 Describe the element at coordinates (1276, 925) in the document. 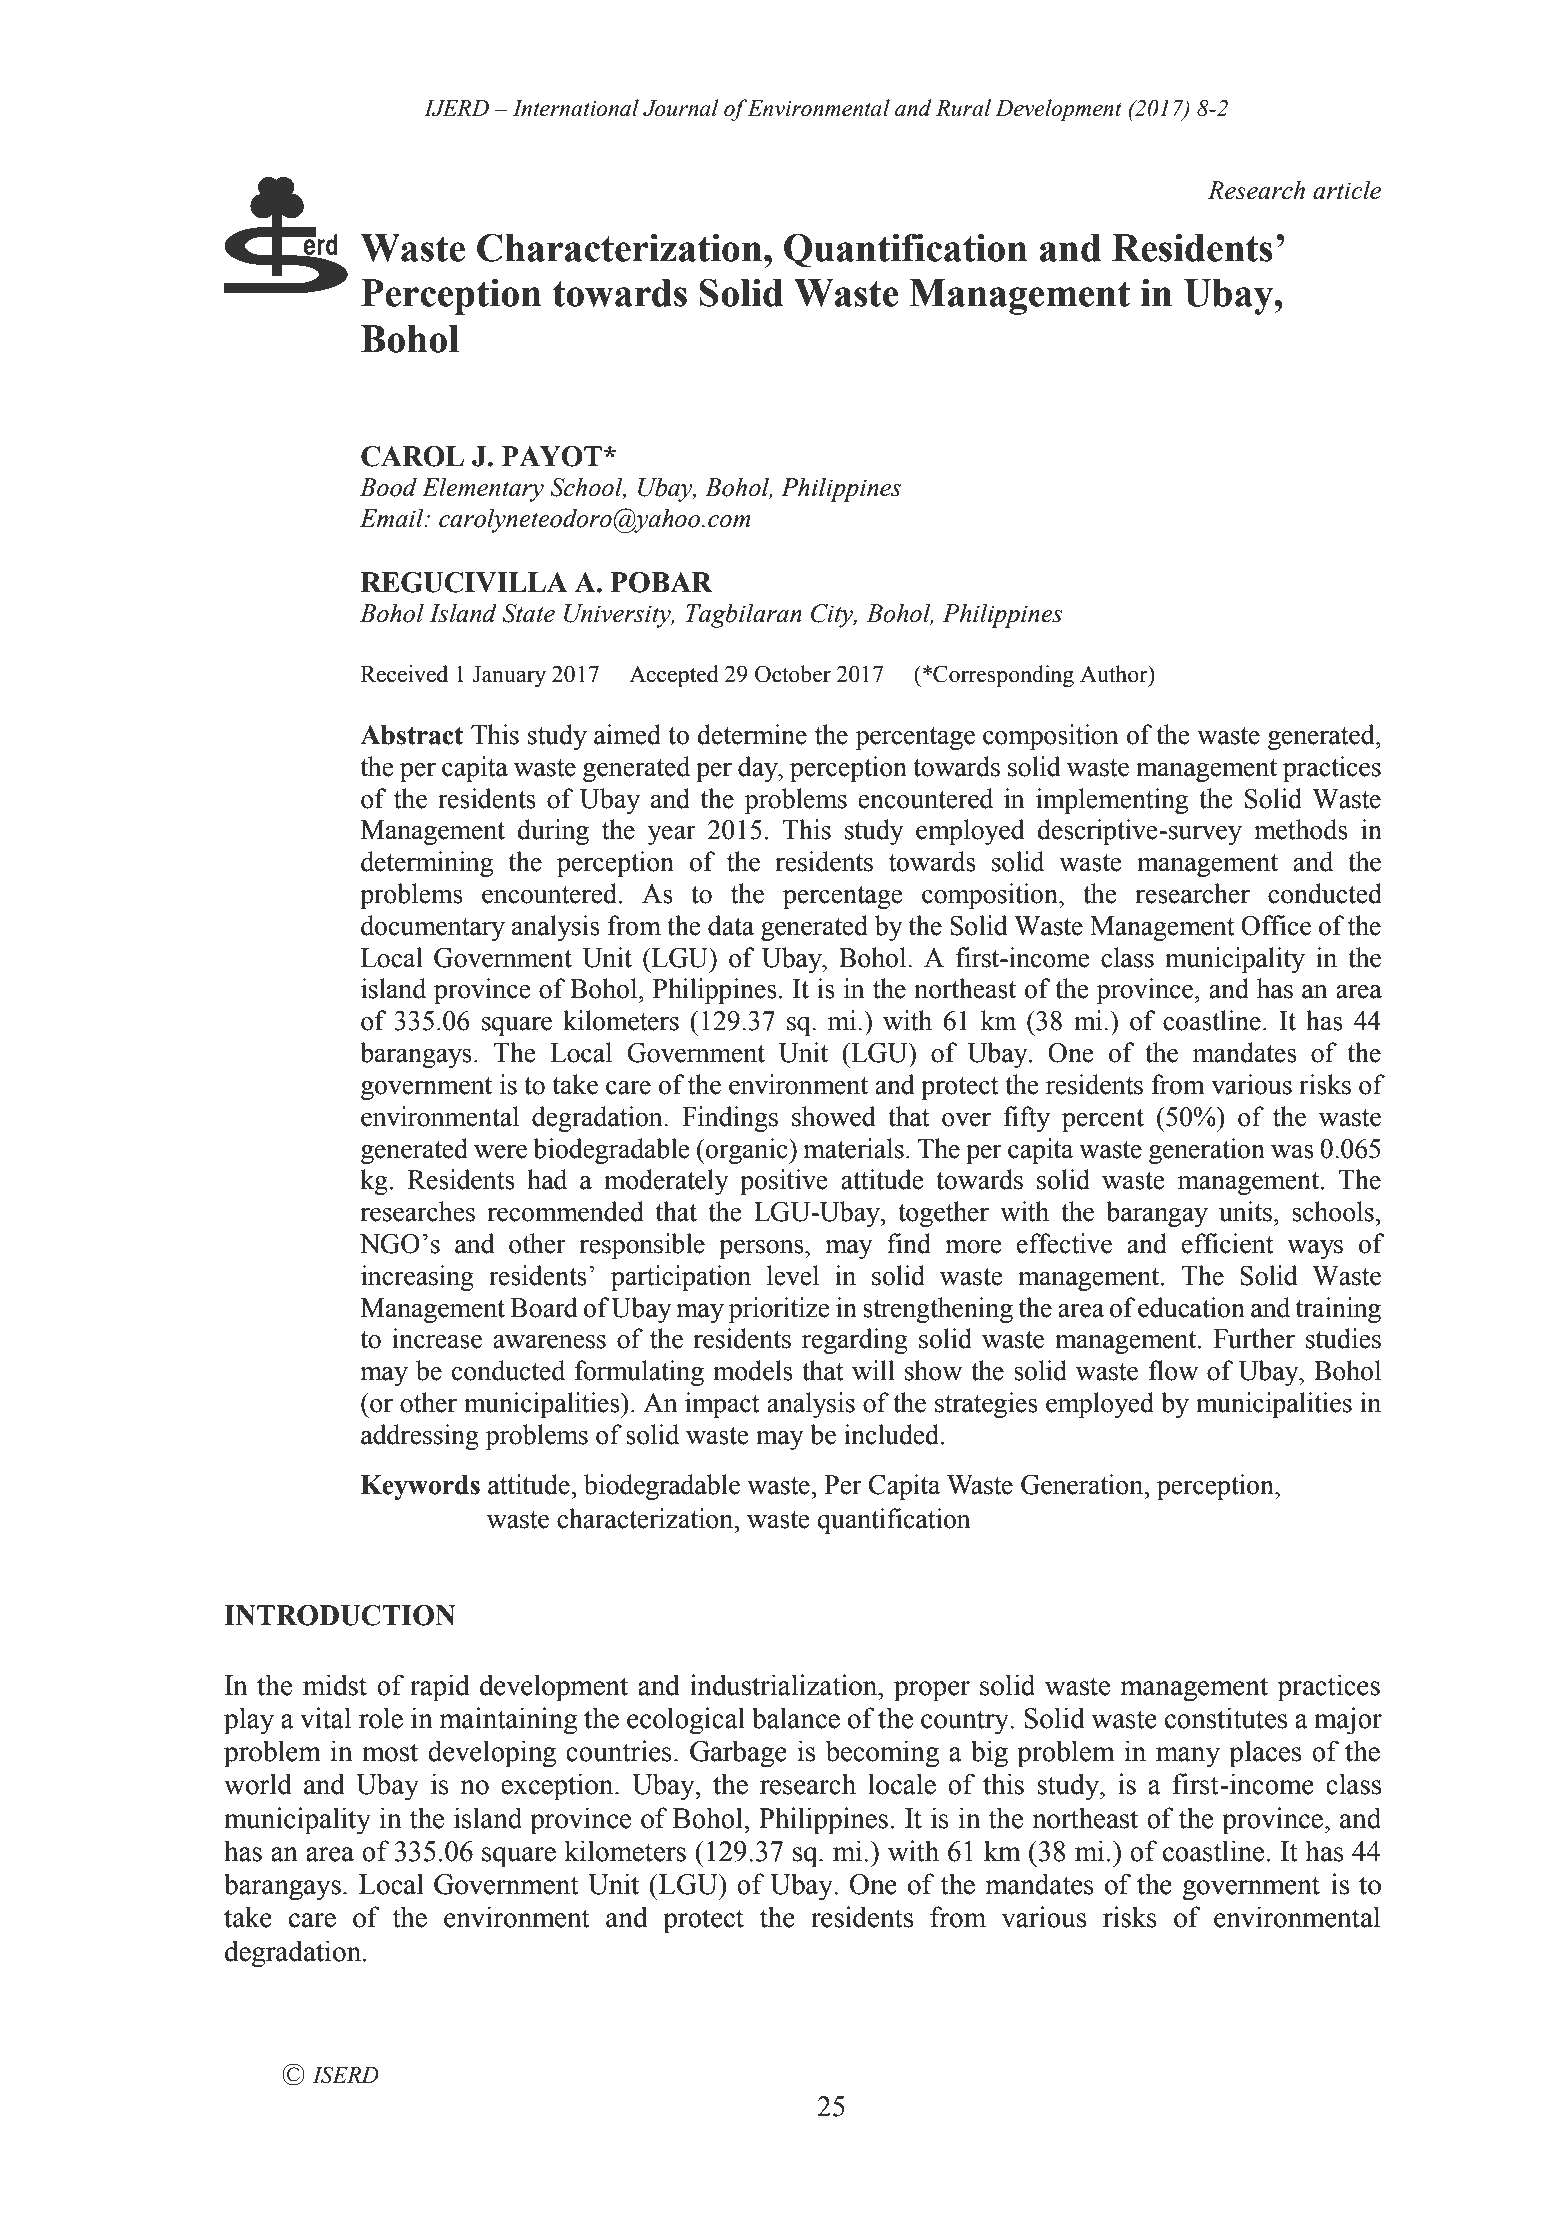

I see `Office` at that location.
